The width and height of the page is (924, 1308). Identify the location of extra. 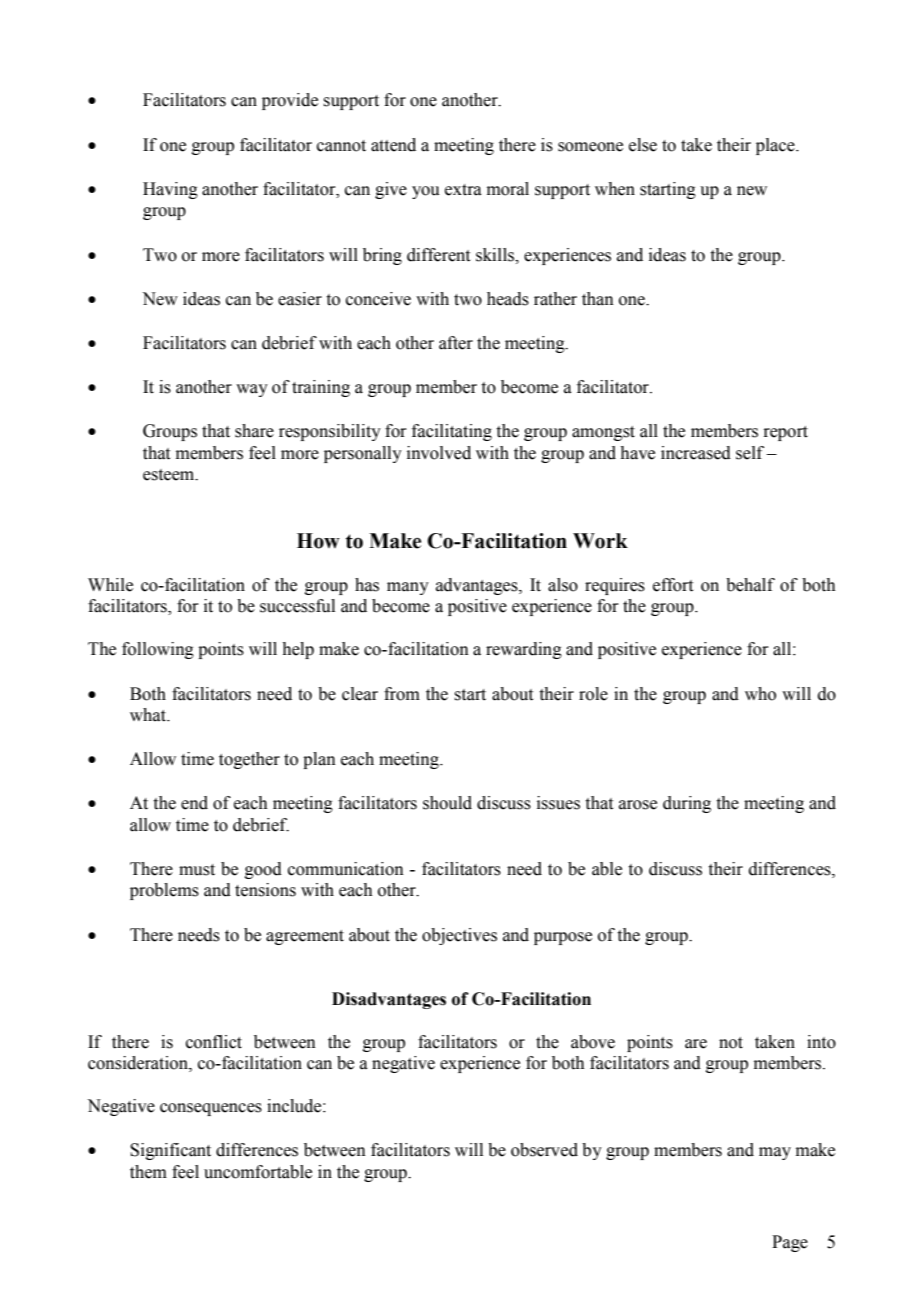
(463, 190).
